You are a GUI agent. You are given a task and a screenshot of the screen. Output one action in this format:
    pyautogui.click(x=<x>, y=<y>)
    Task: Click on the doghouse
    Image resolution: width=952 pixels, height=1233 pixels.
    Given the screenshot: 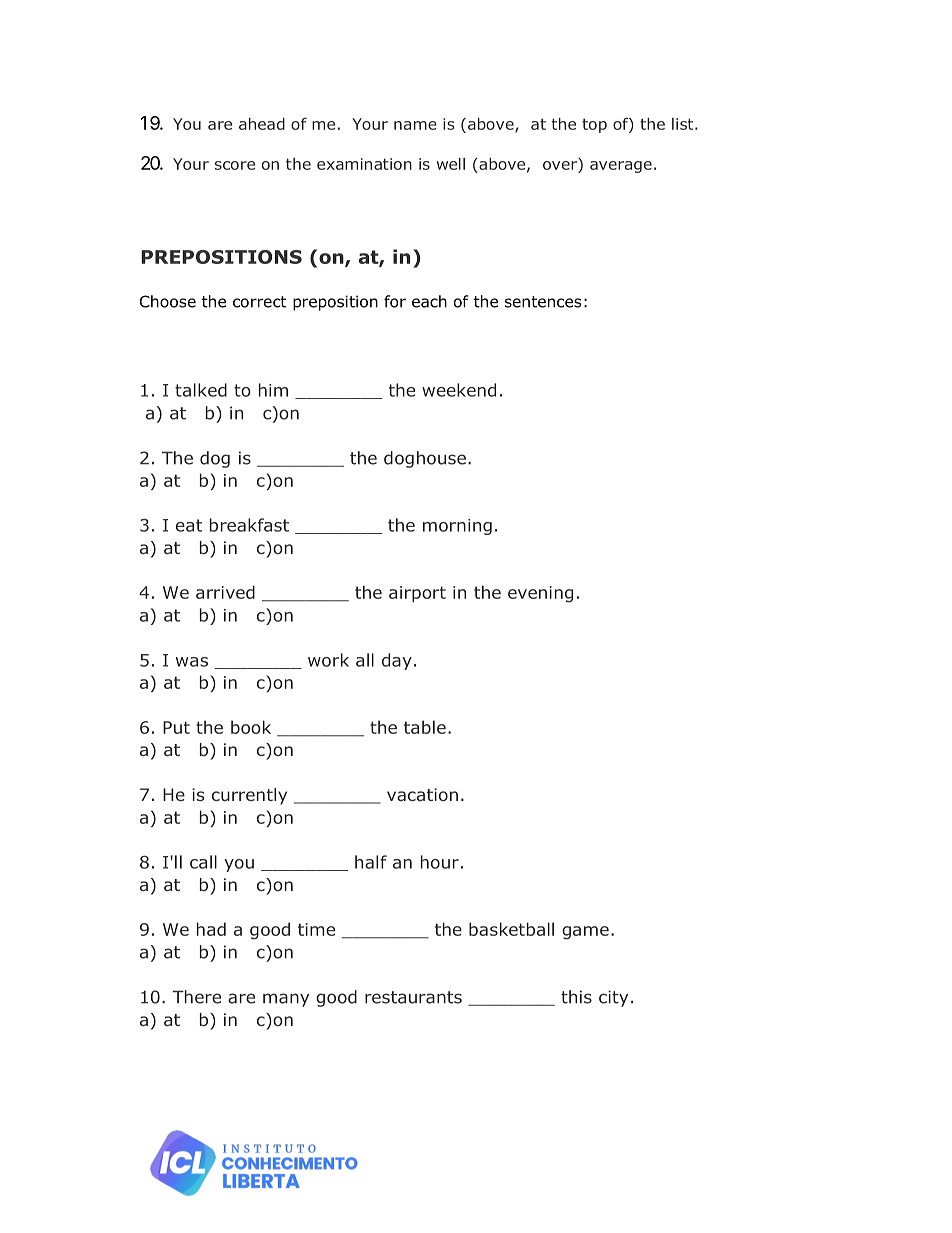 What is the action you would take?
    pyautogui.click(x=425, y=459)
